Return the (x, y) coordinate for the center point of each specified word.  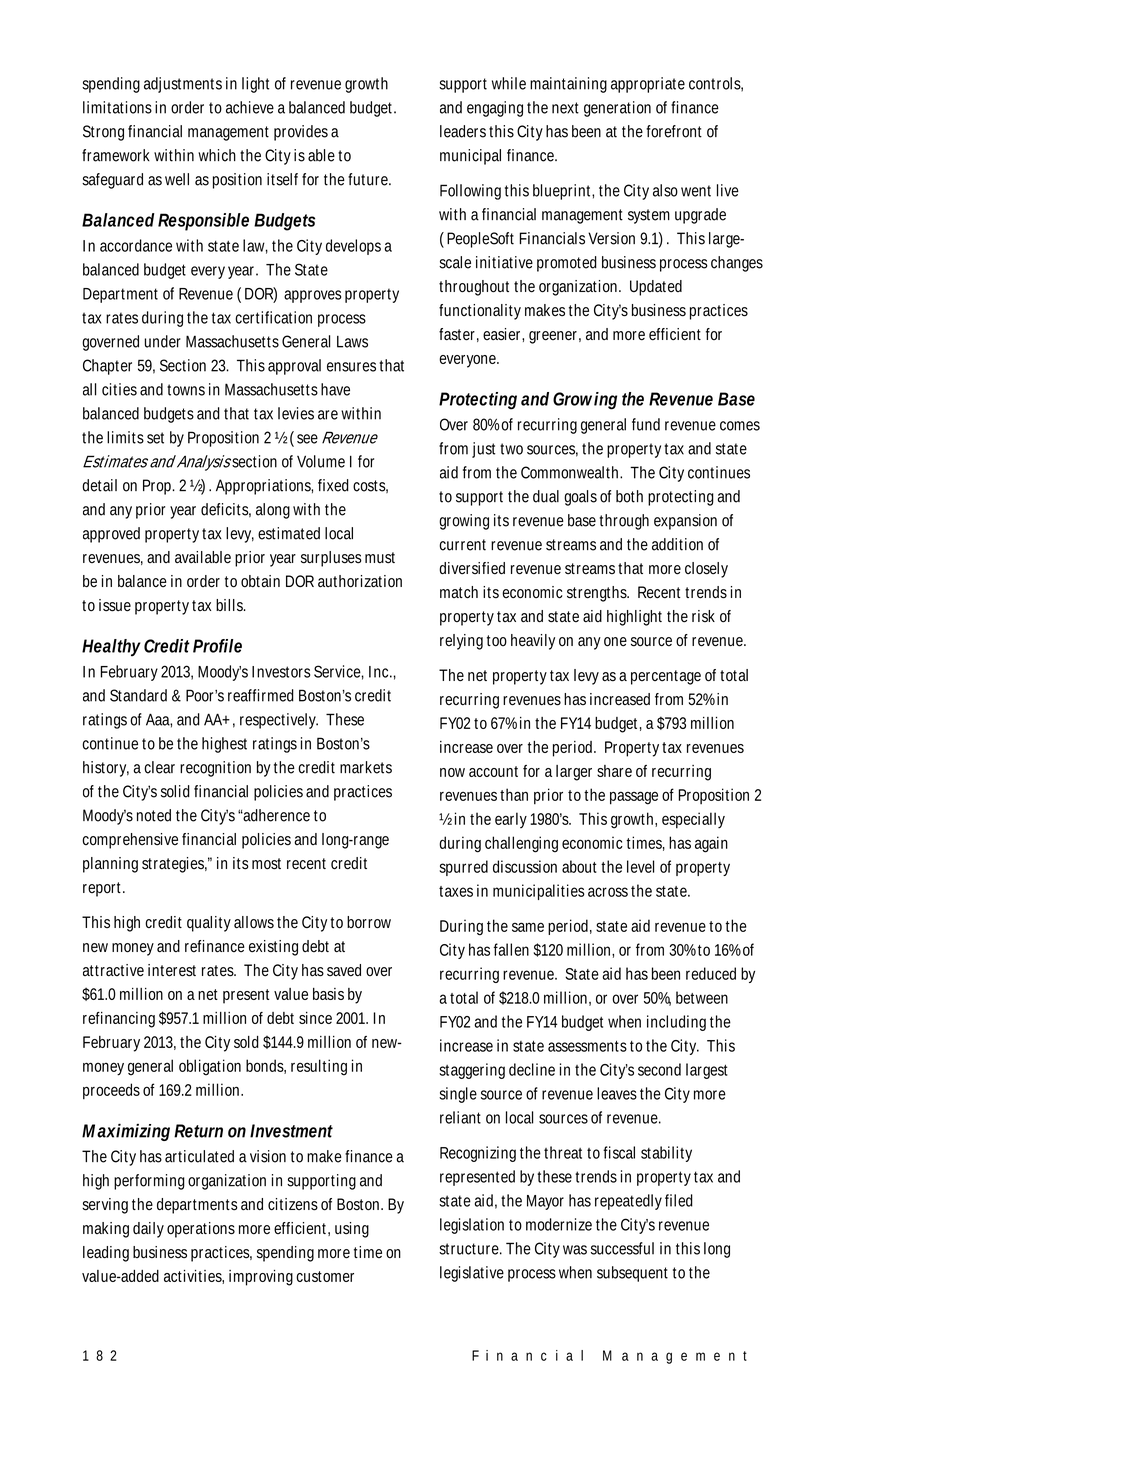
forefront (674, 131)
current (462, 545)
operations (201, 1230)
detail (99, 485)
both (629, 496)
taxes (456, 891)
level (640, 866)
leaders (463, 131)
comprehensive (130, 841)
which (217, 155)
